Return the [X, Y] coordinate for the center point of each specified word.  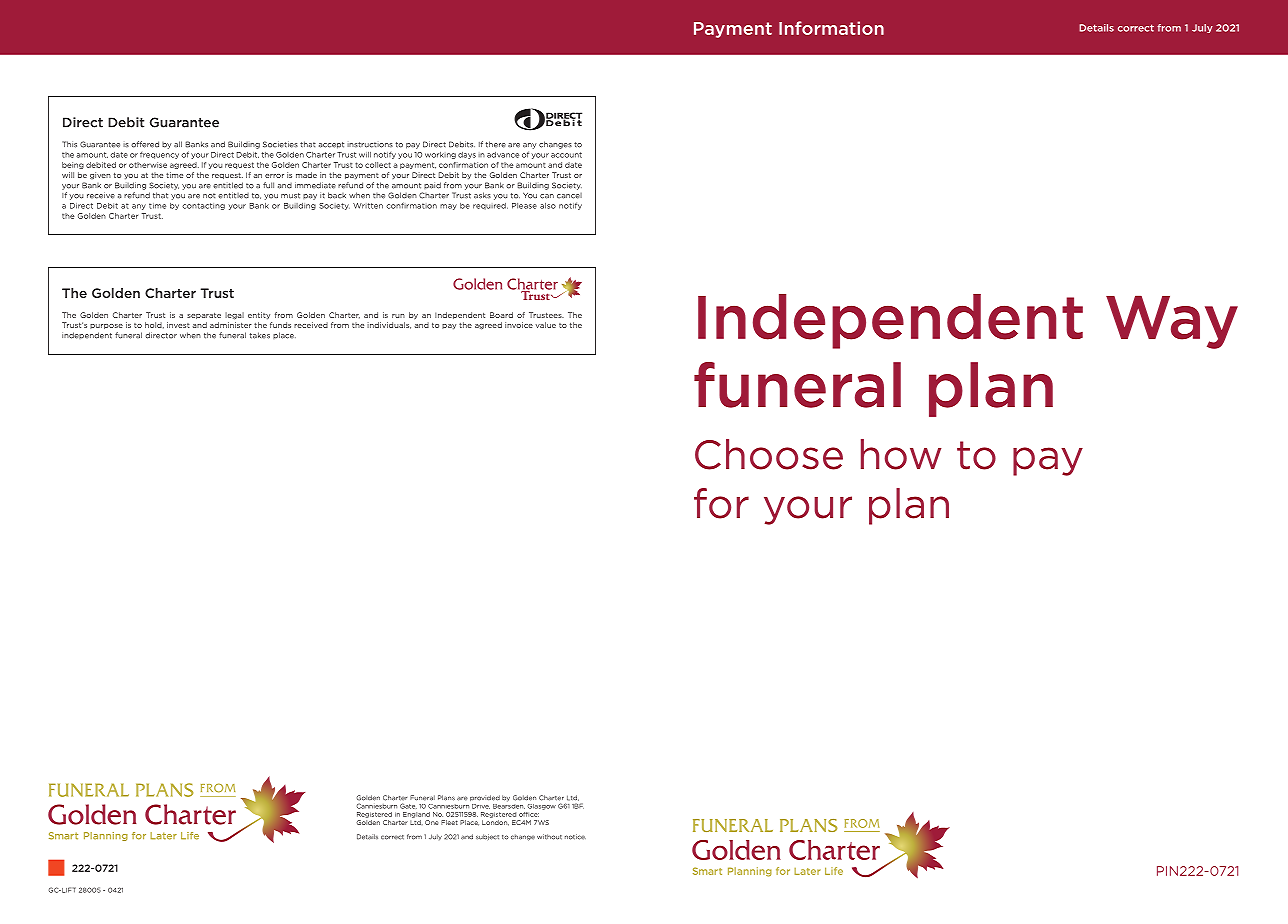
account [566, 155]
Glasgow [542, 807]
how [901, 454]
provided [485, 798]
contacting [203, 206]
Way [1172, 322]
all [178, 144]
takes [259, 335]
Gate [408, 806]
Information [831, 28]
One [431, 822]
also [548, 206]
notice [575, 837]
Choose [769, 454]
